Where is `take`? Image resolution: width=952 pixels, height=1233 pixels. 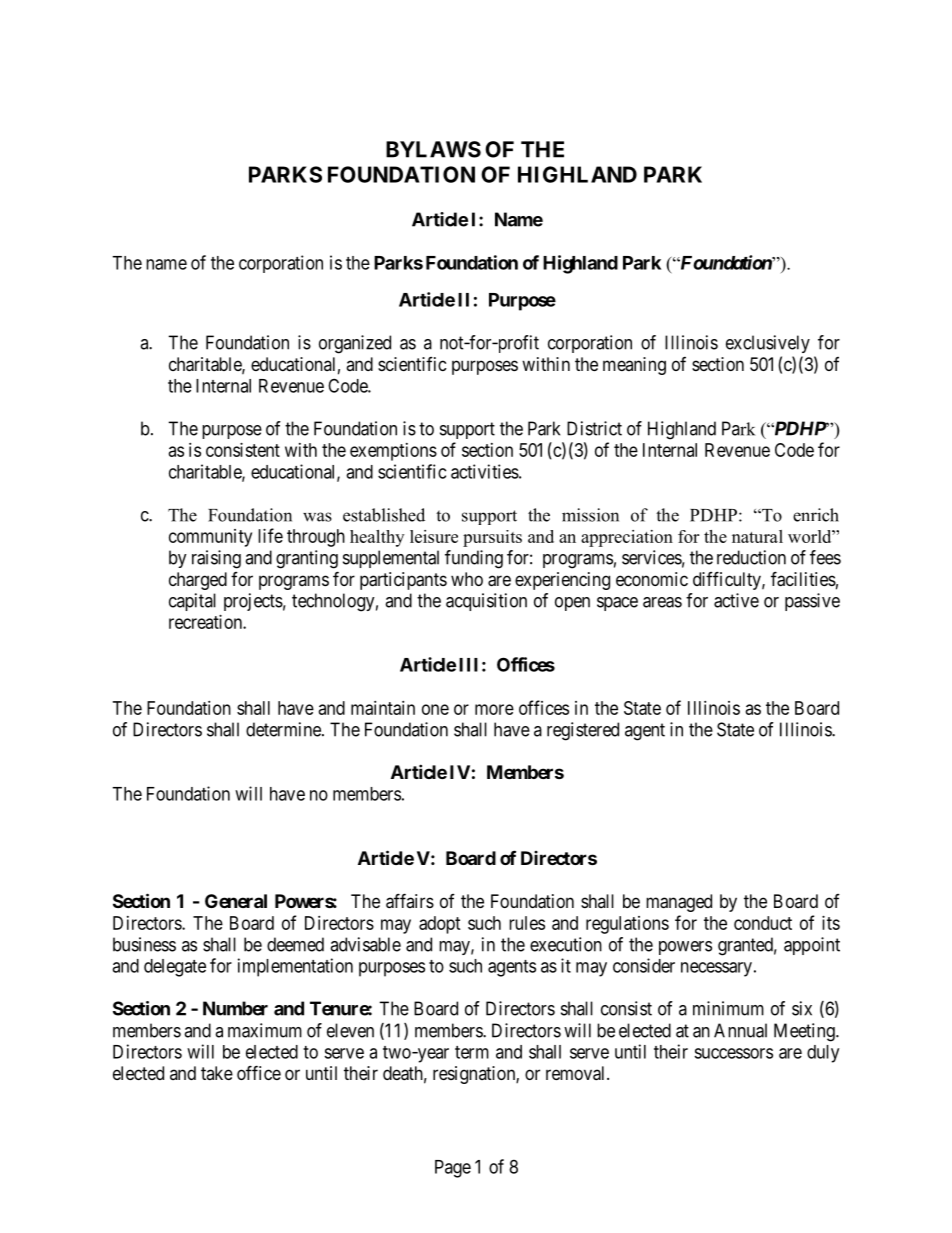
take is located at coordinates (217, 1073).
